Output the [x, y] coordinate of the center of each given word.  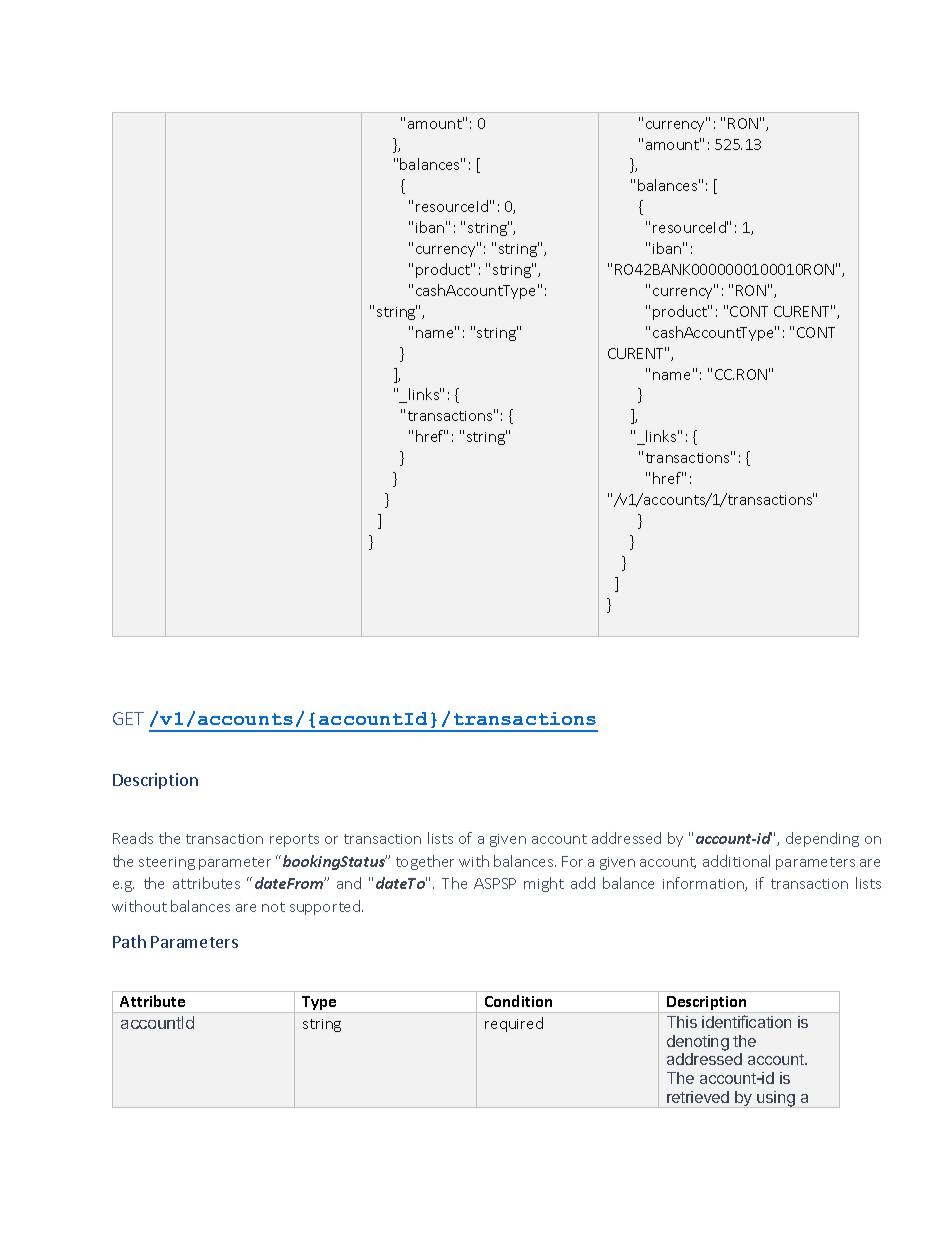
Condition [518, 1001]
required [514, 1024]
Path [129, 941]
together [425, 862]
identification [746, 1021]
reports [294, 840]
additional [736, 861]
